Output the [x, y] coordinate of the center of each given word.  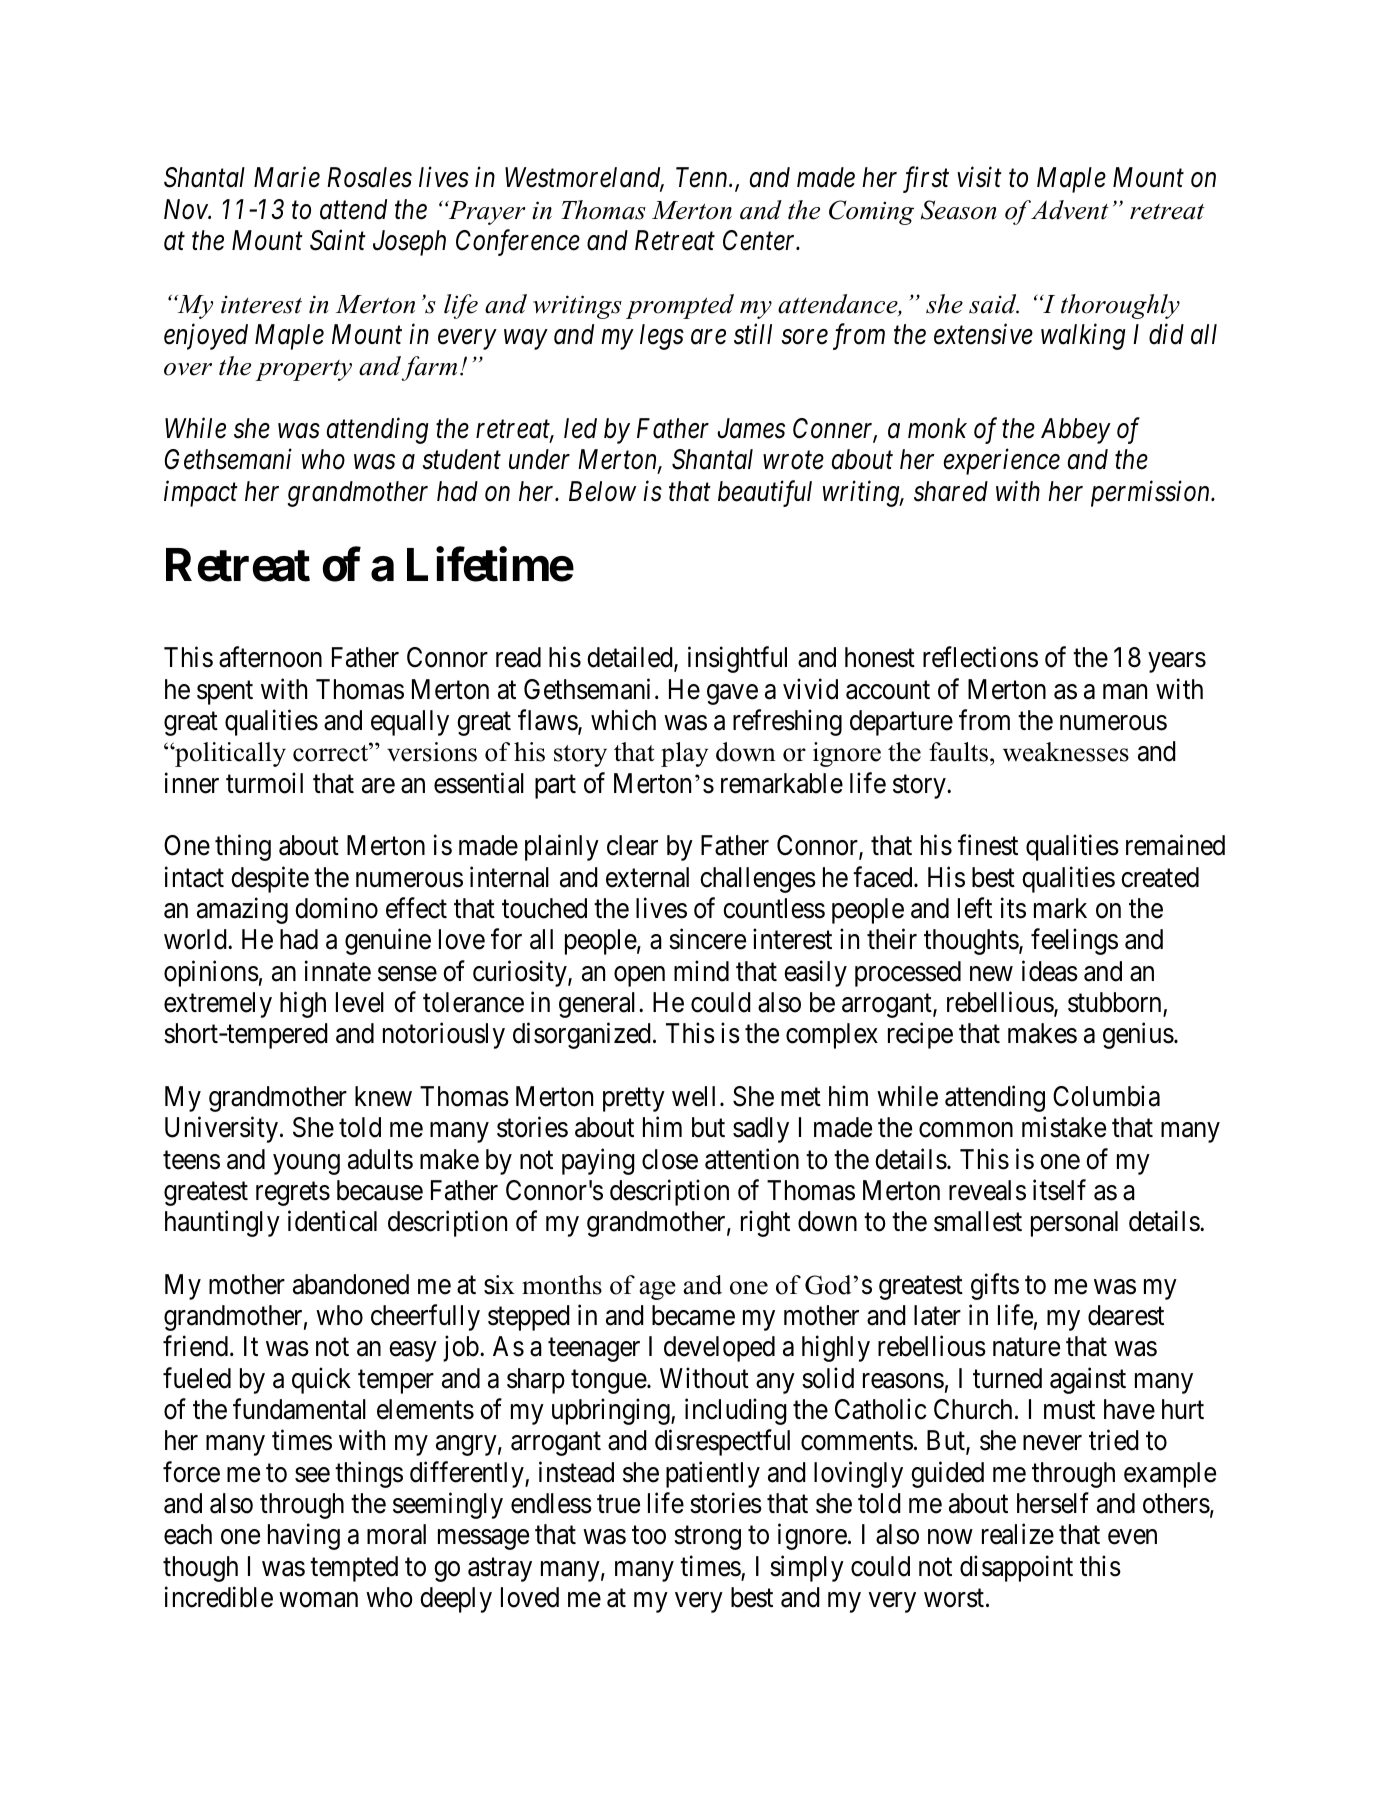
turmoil [264, 783]
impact [201, 494]
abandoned [351, 1284]
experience [1002, 462]
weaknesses [1066, 752]
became [693, 1315]
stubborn [1114, 1002]
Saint [338, 240]
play [684, 754]
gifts [995, 1286]
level [360, 1002]
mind [701, 971]
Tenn [703, 178]
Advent [1069, 210]
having [304, 1537]
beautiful [765, 493]
